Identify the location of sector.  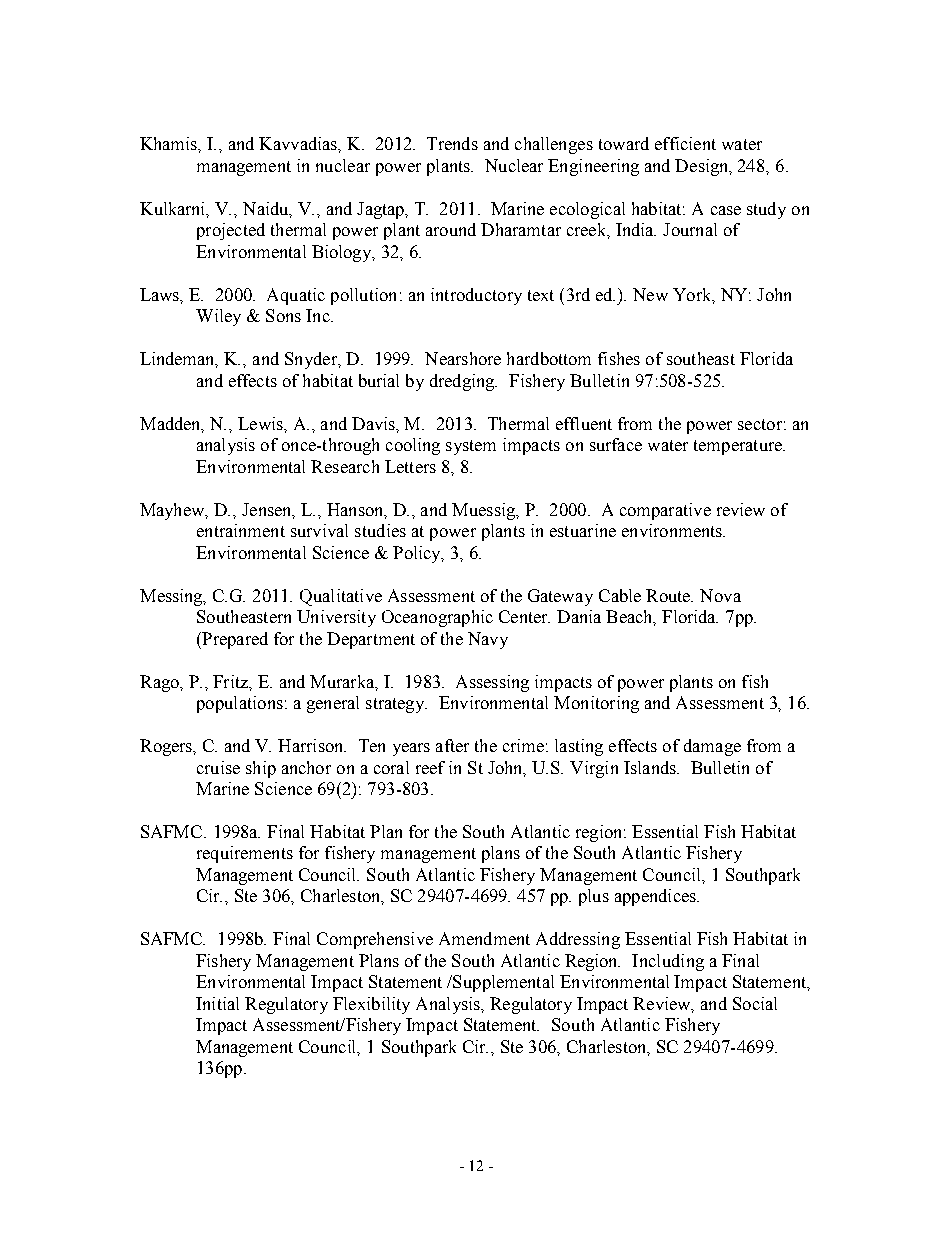
(760, 424).
